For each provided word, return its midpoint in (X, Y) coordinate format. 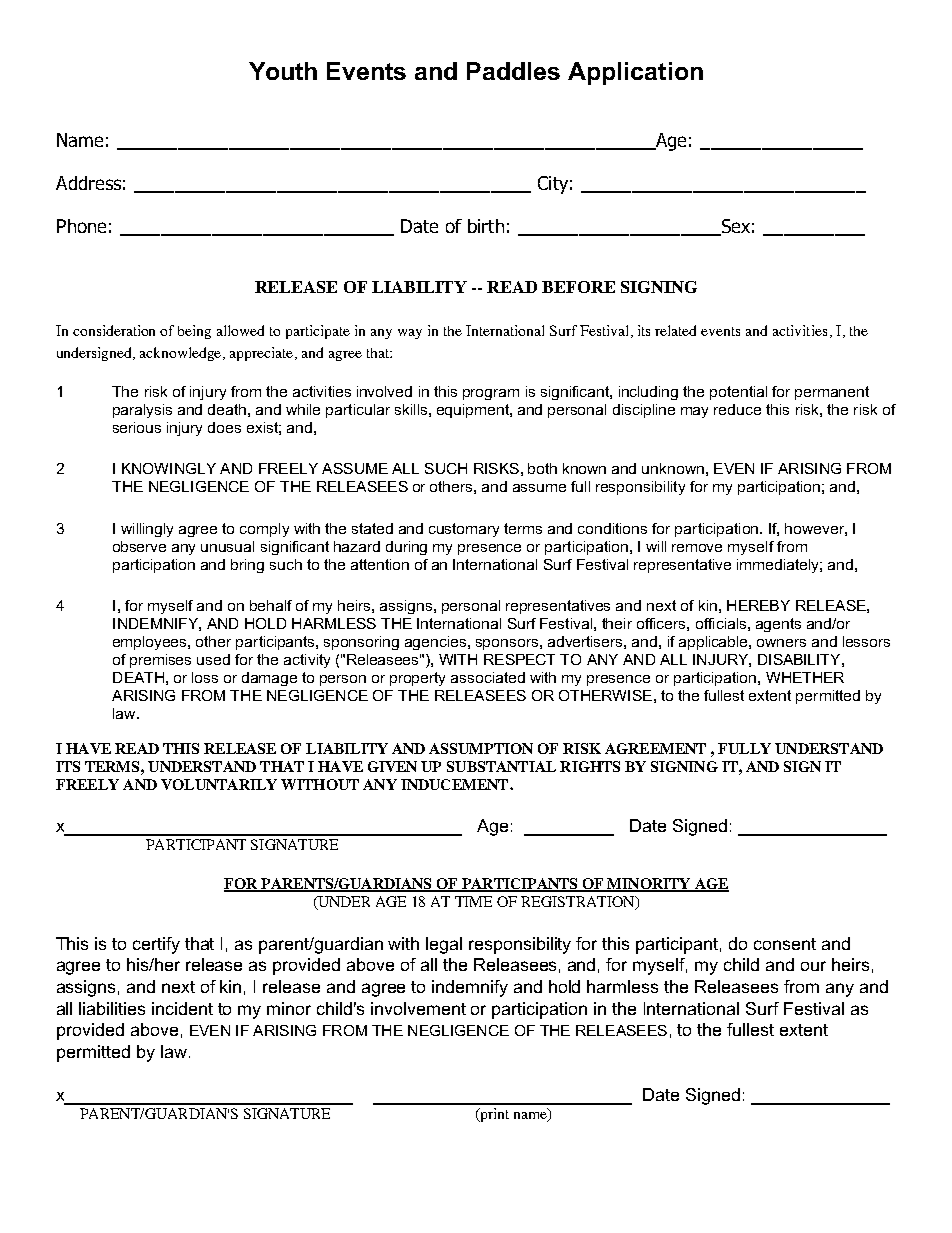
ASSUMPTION (481, 748)
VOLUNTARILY (219, 784)
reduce (737, 409)
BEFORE (578, 287)
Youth (283, 71)
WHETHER (805, 677)
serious (137, 427)
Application (635, 73)
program (491, 394)
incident (182, 1008)
